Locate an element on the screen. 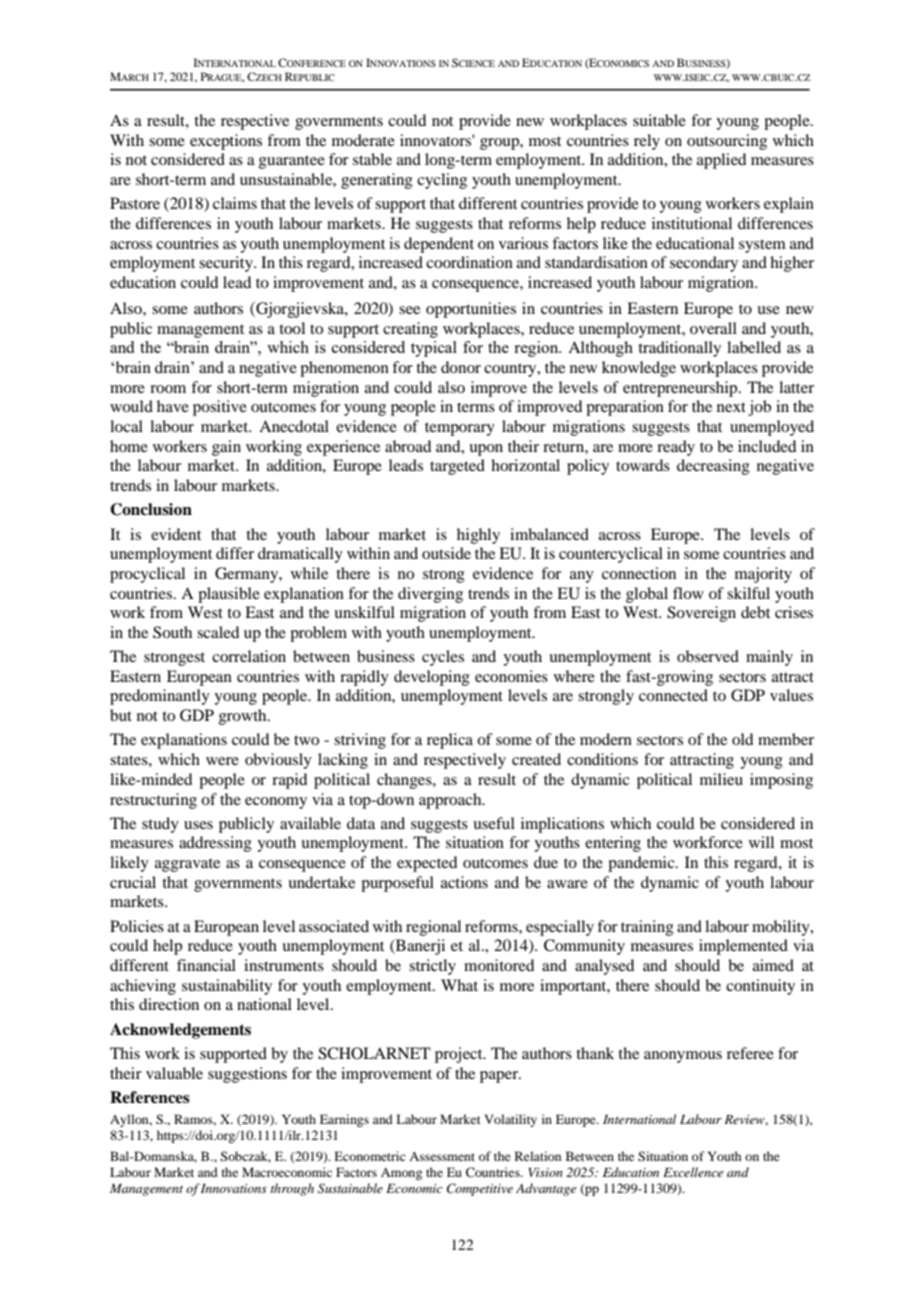  decreasing is located at coordinates (713, 467).
